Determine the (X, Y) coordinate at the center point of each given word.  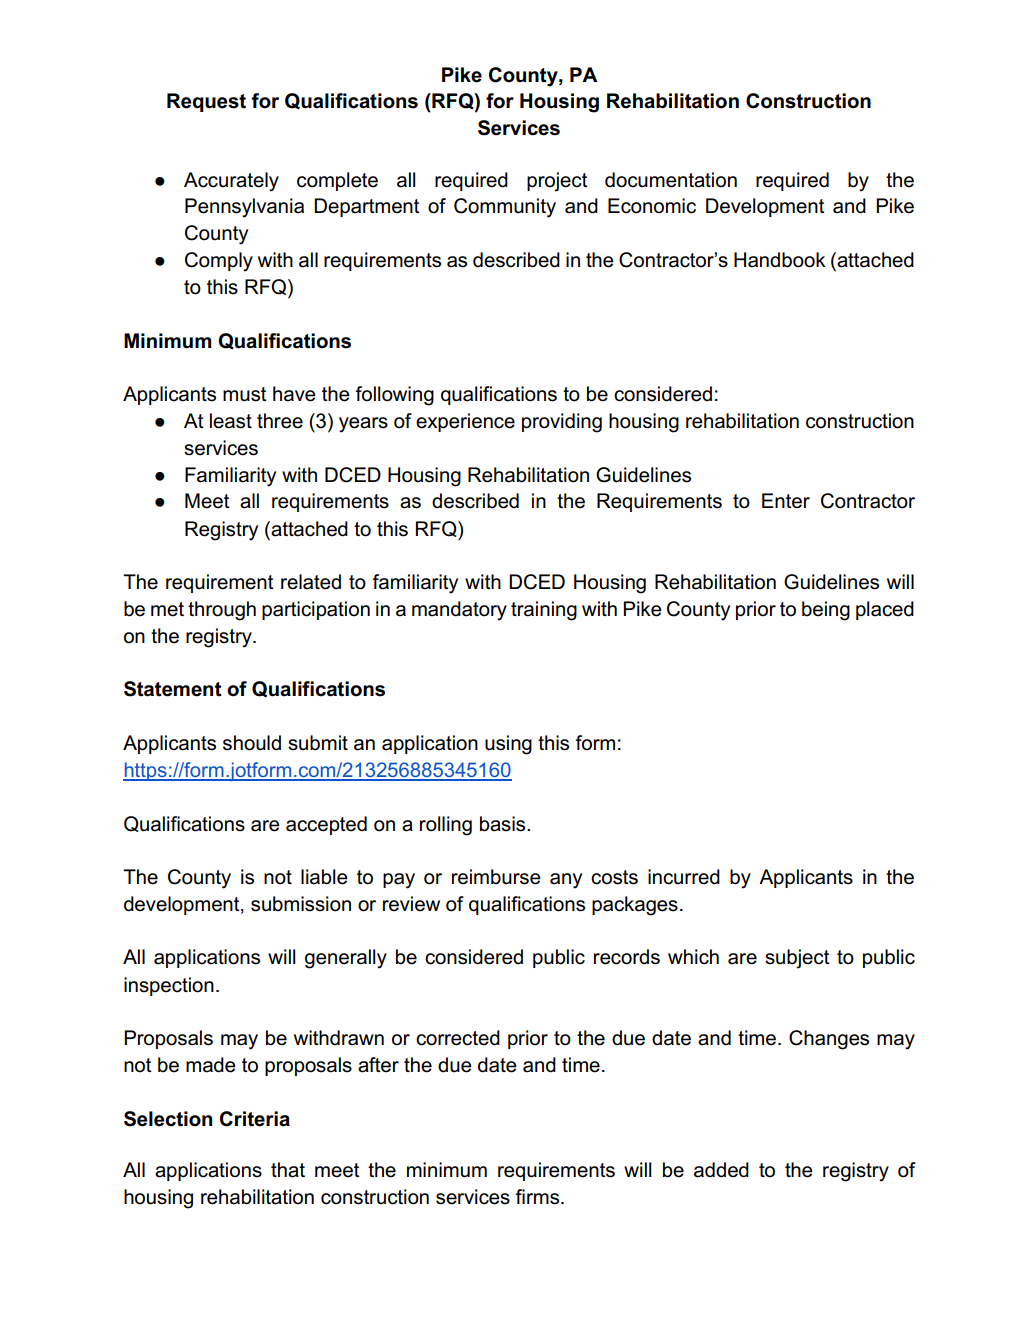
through (222, 611)
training (544, 611)
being (826, 611)
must (244, 394)
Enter (786, 501)
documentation (671, 180)
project (557, 182)
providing (562, 423)
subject (797, 959)
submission (301, 904)
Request (206, 102)
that (288, 1170)
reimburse (496, 877)
